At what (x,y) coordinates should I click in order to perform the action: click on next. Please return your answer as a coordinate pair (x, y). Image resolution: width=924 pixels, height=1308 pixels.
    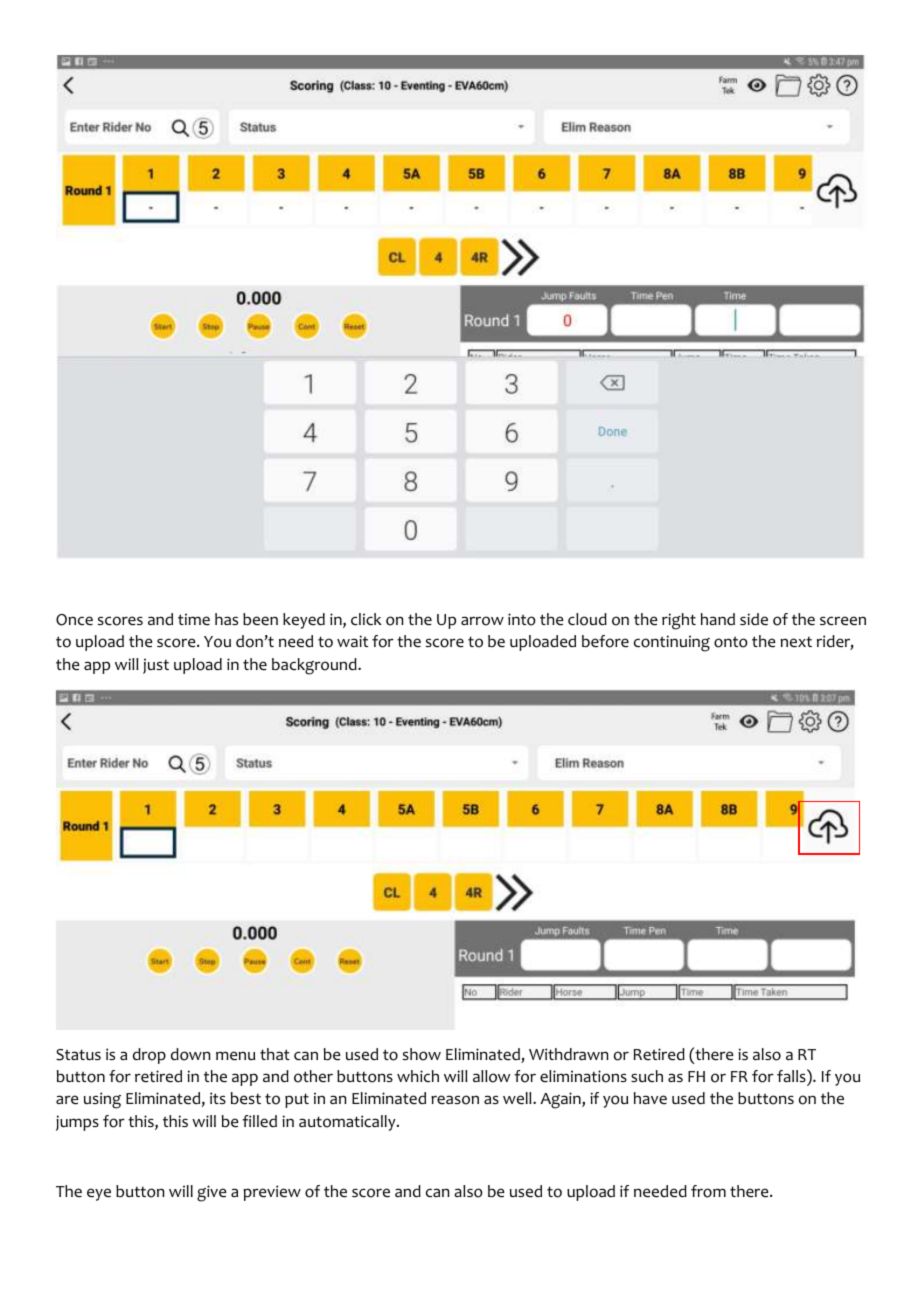
    Looking at the image, I should click on (796, 642).
